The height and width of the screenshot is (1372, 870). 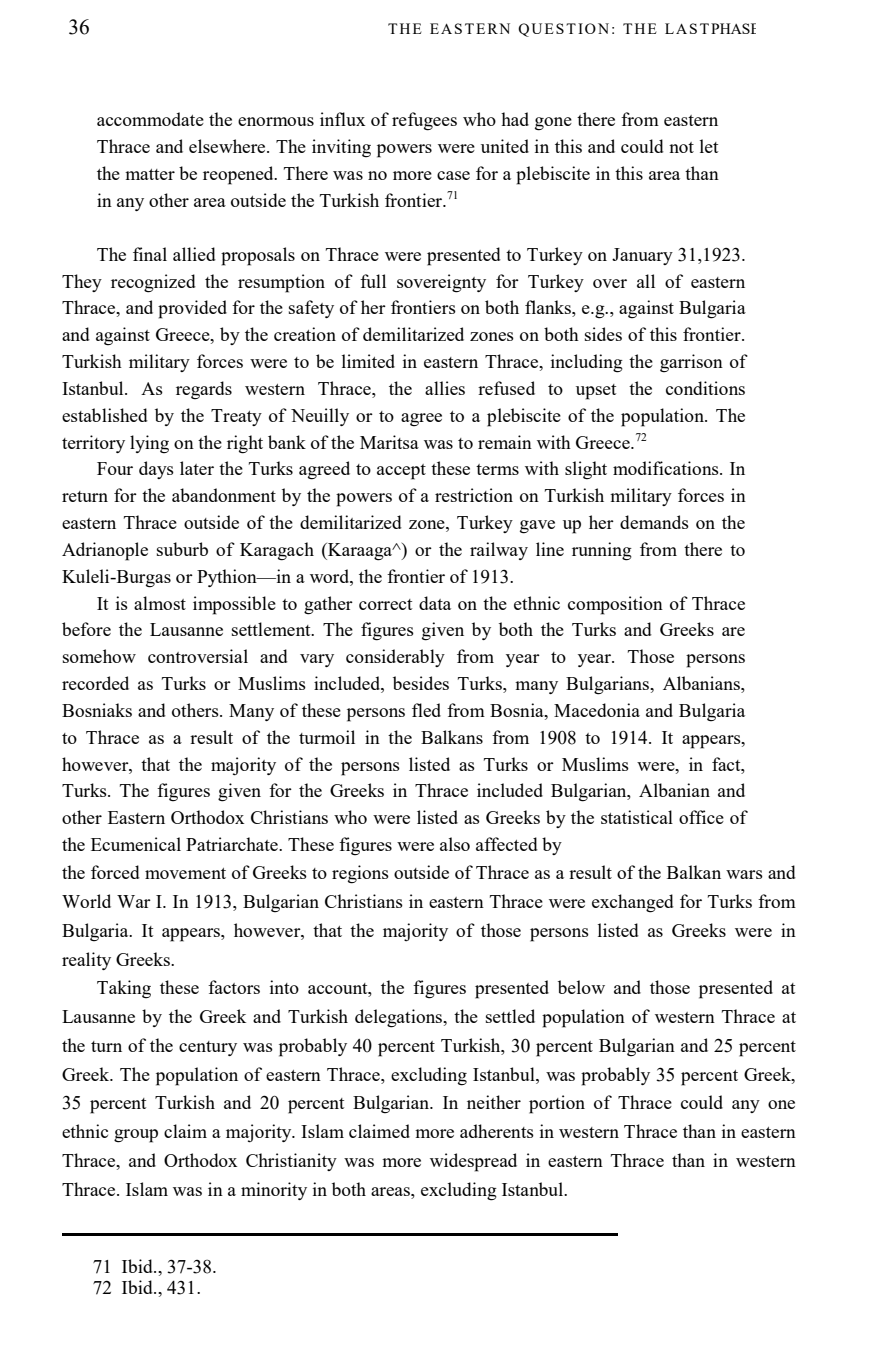 What do you see at coordinates (455, 844) in the screenshot?
I see `also` at bounding box center [455, 844].
